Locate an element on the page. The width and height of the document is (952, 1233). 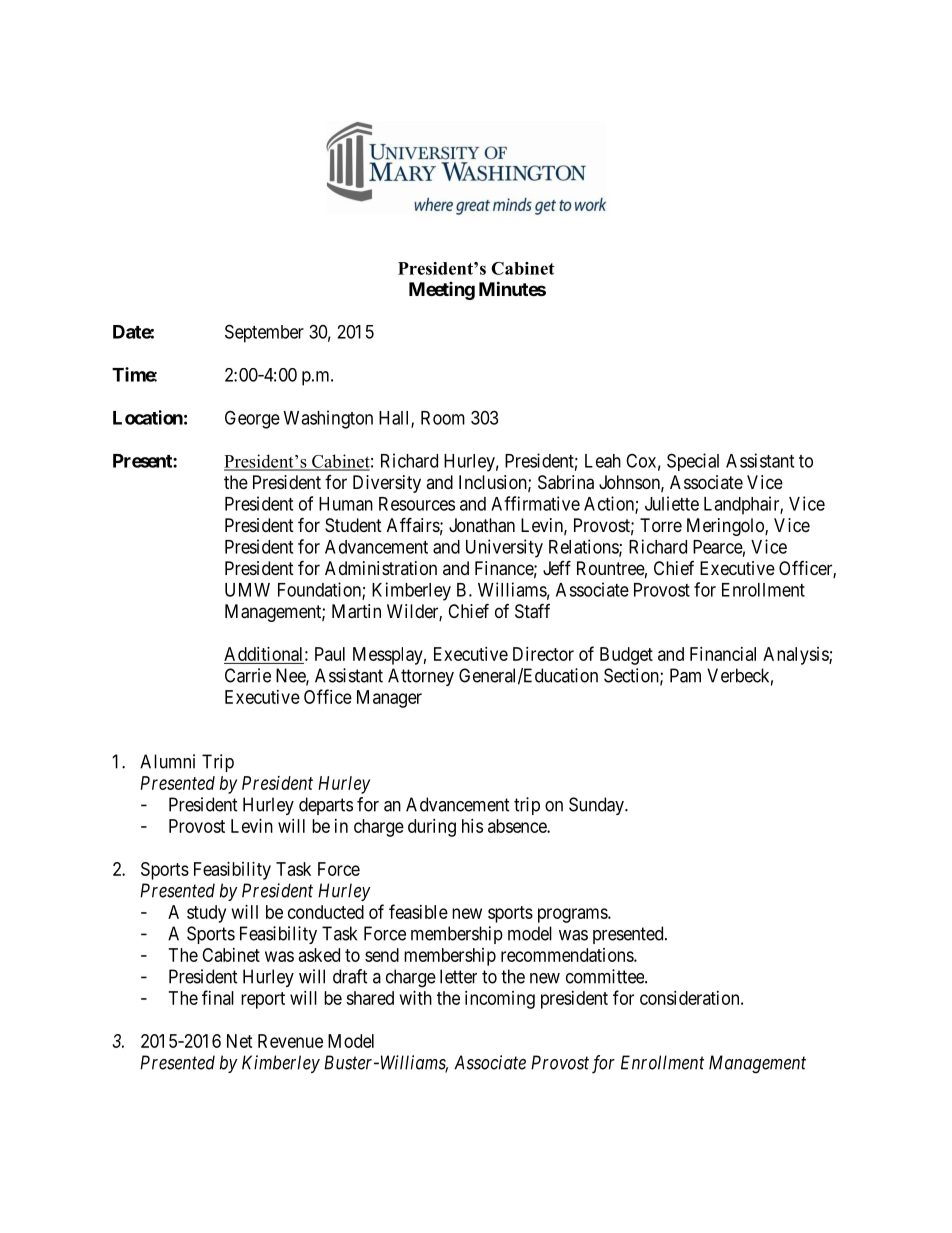
Financial is located at coordinates (723, 654).
